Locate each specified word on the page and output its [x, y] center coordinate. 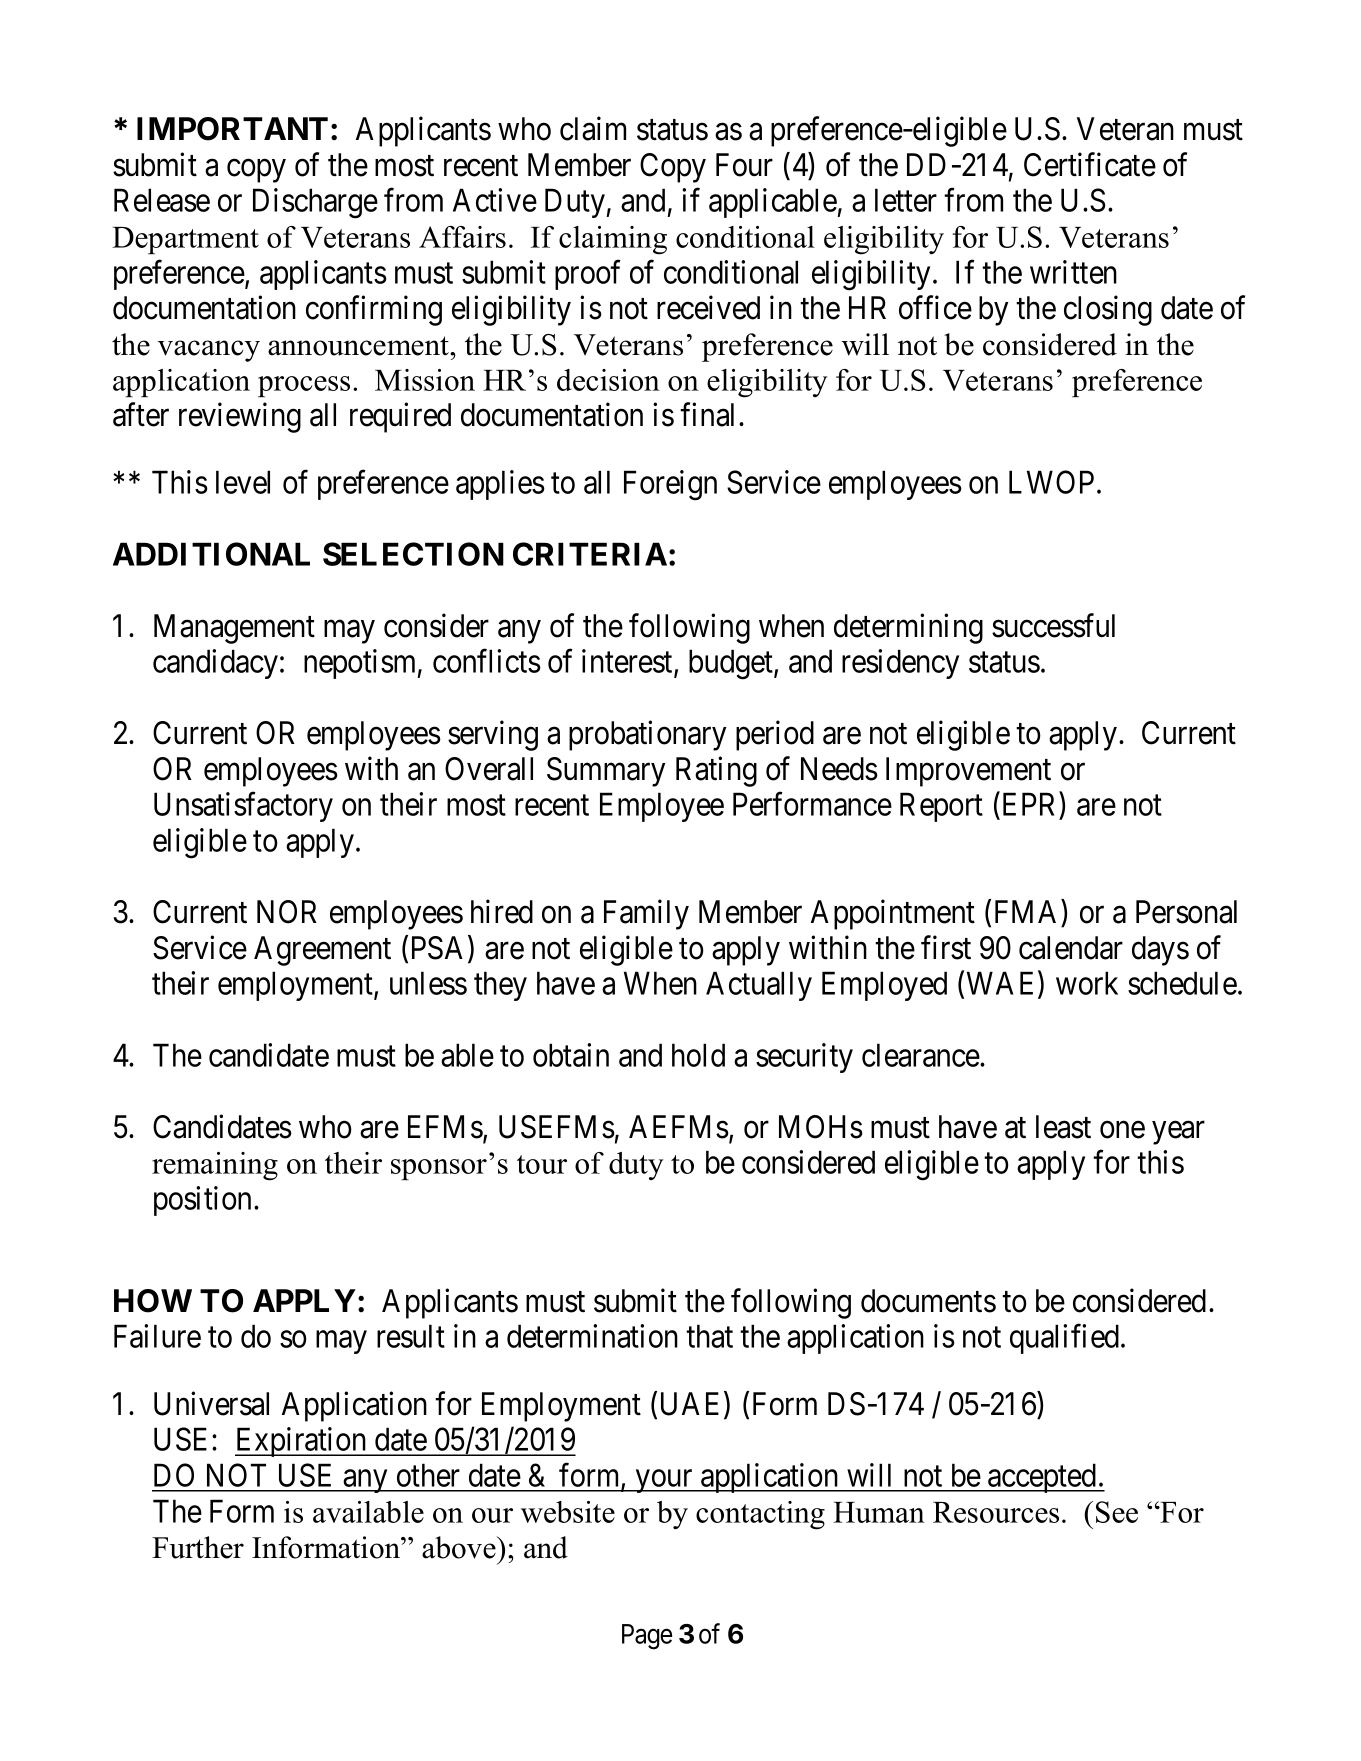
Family [646, 915]
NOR [287, 912]
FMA [1025, 911]
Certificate [1090, 164]
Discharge [315, 203]
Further [198, 1547]
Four [744, 165]
